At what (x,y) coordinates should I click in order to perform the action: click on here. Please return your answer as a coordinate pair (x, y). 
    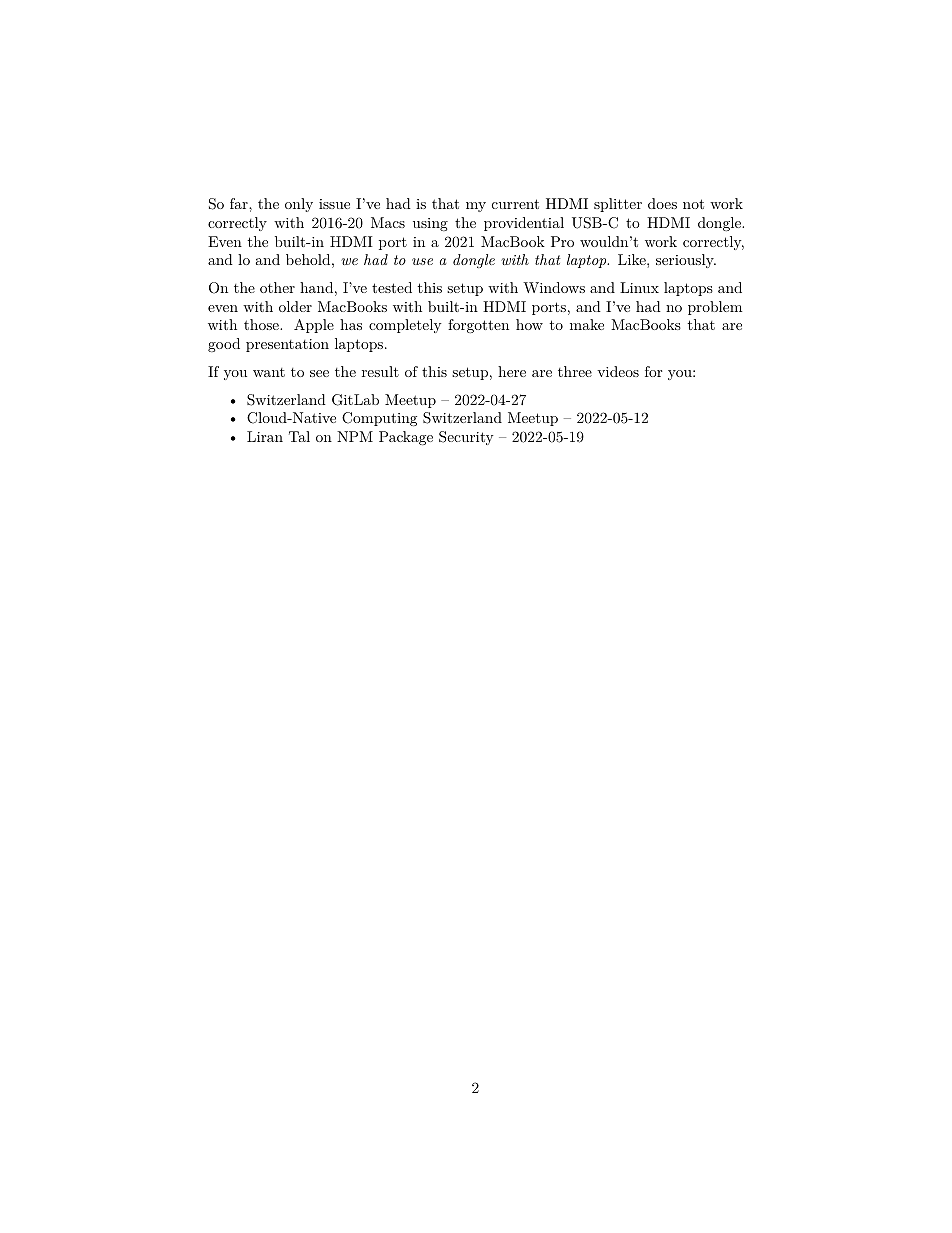
    Looking at the image, I should click on (512, 371).
